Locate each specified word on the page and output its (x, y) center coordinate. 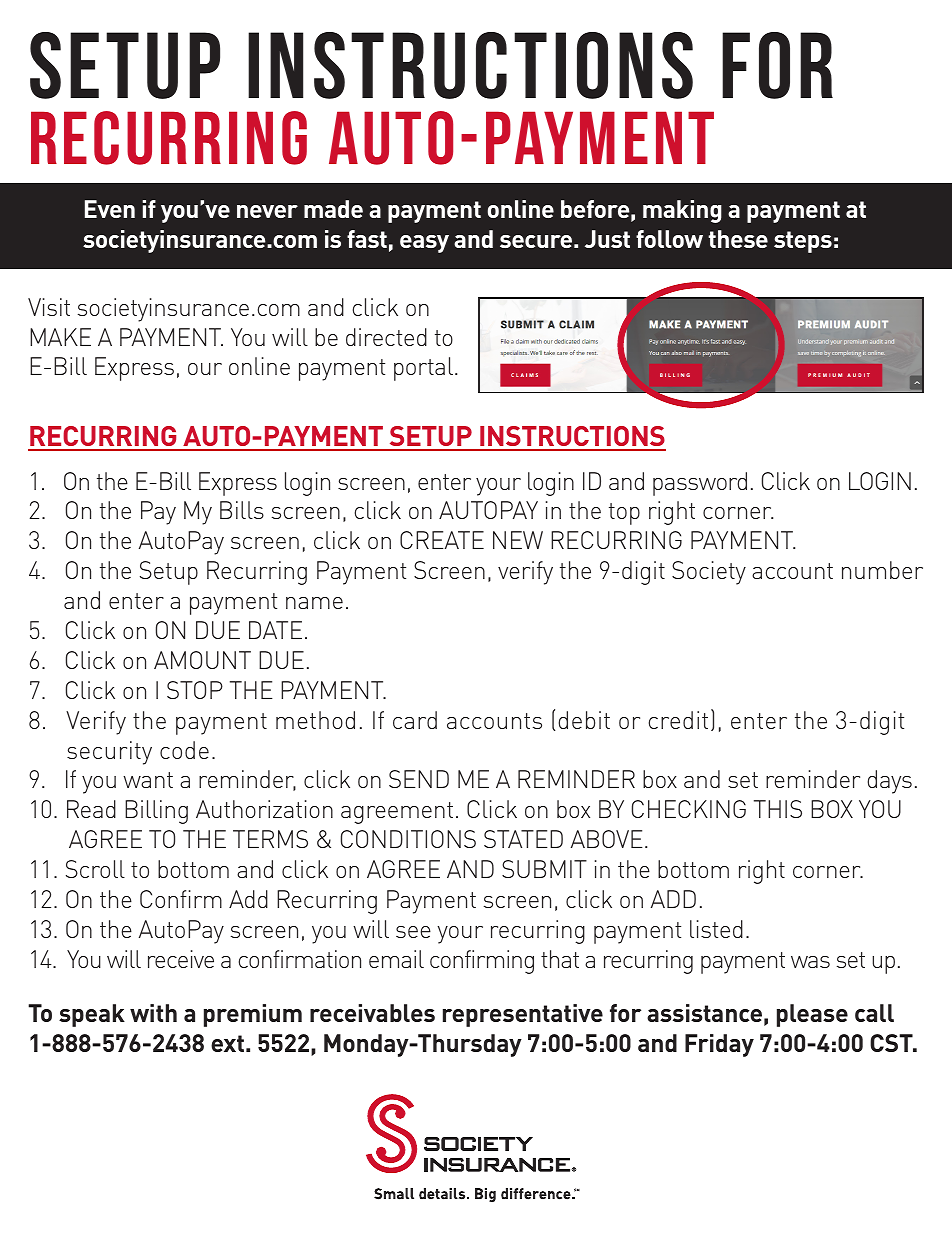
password (700, 484)
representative (523, 1015)
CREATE (442, 540)
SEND (419, 779)
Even (110, 209)
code (184, 750)
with (153, 1013)
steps (803, 242)
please (812, 1015)
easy (424, 244)
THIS (778, 809)
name (314, 603)
